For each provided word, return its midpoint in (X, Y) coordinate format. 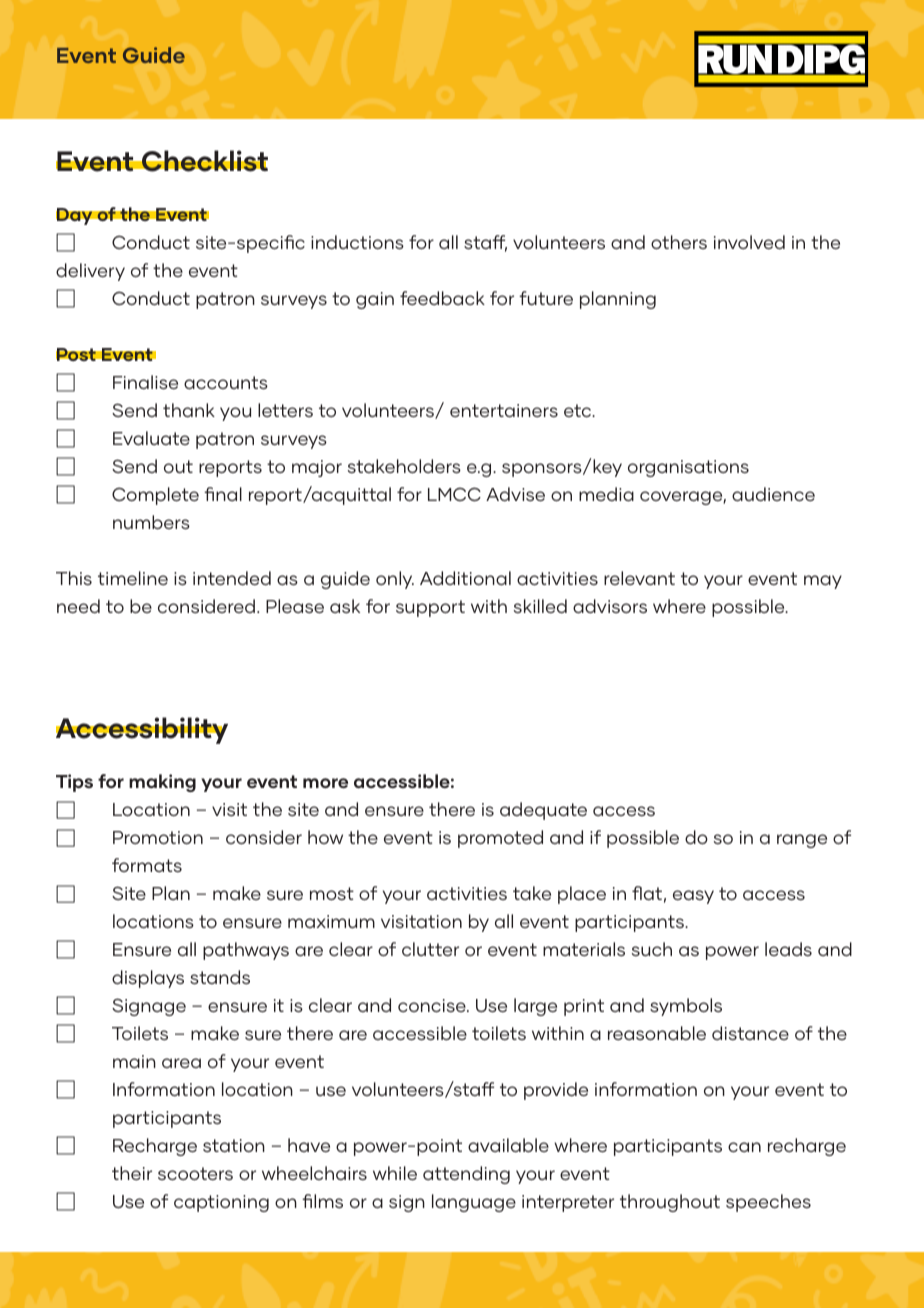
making (162, 783)
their (132, 1173)
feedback (442, 298)
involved (749, 242)
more (325, 783)
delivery (90, 272)
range (802, 841)
